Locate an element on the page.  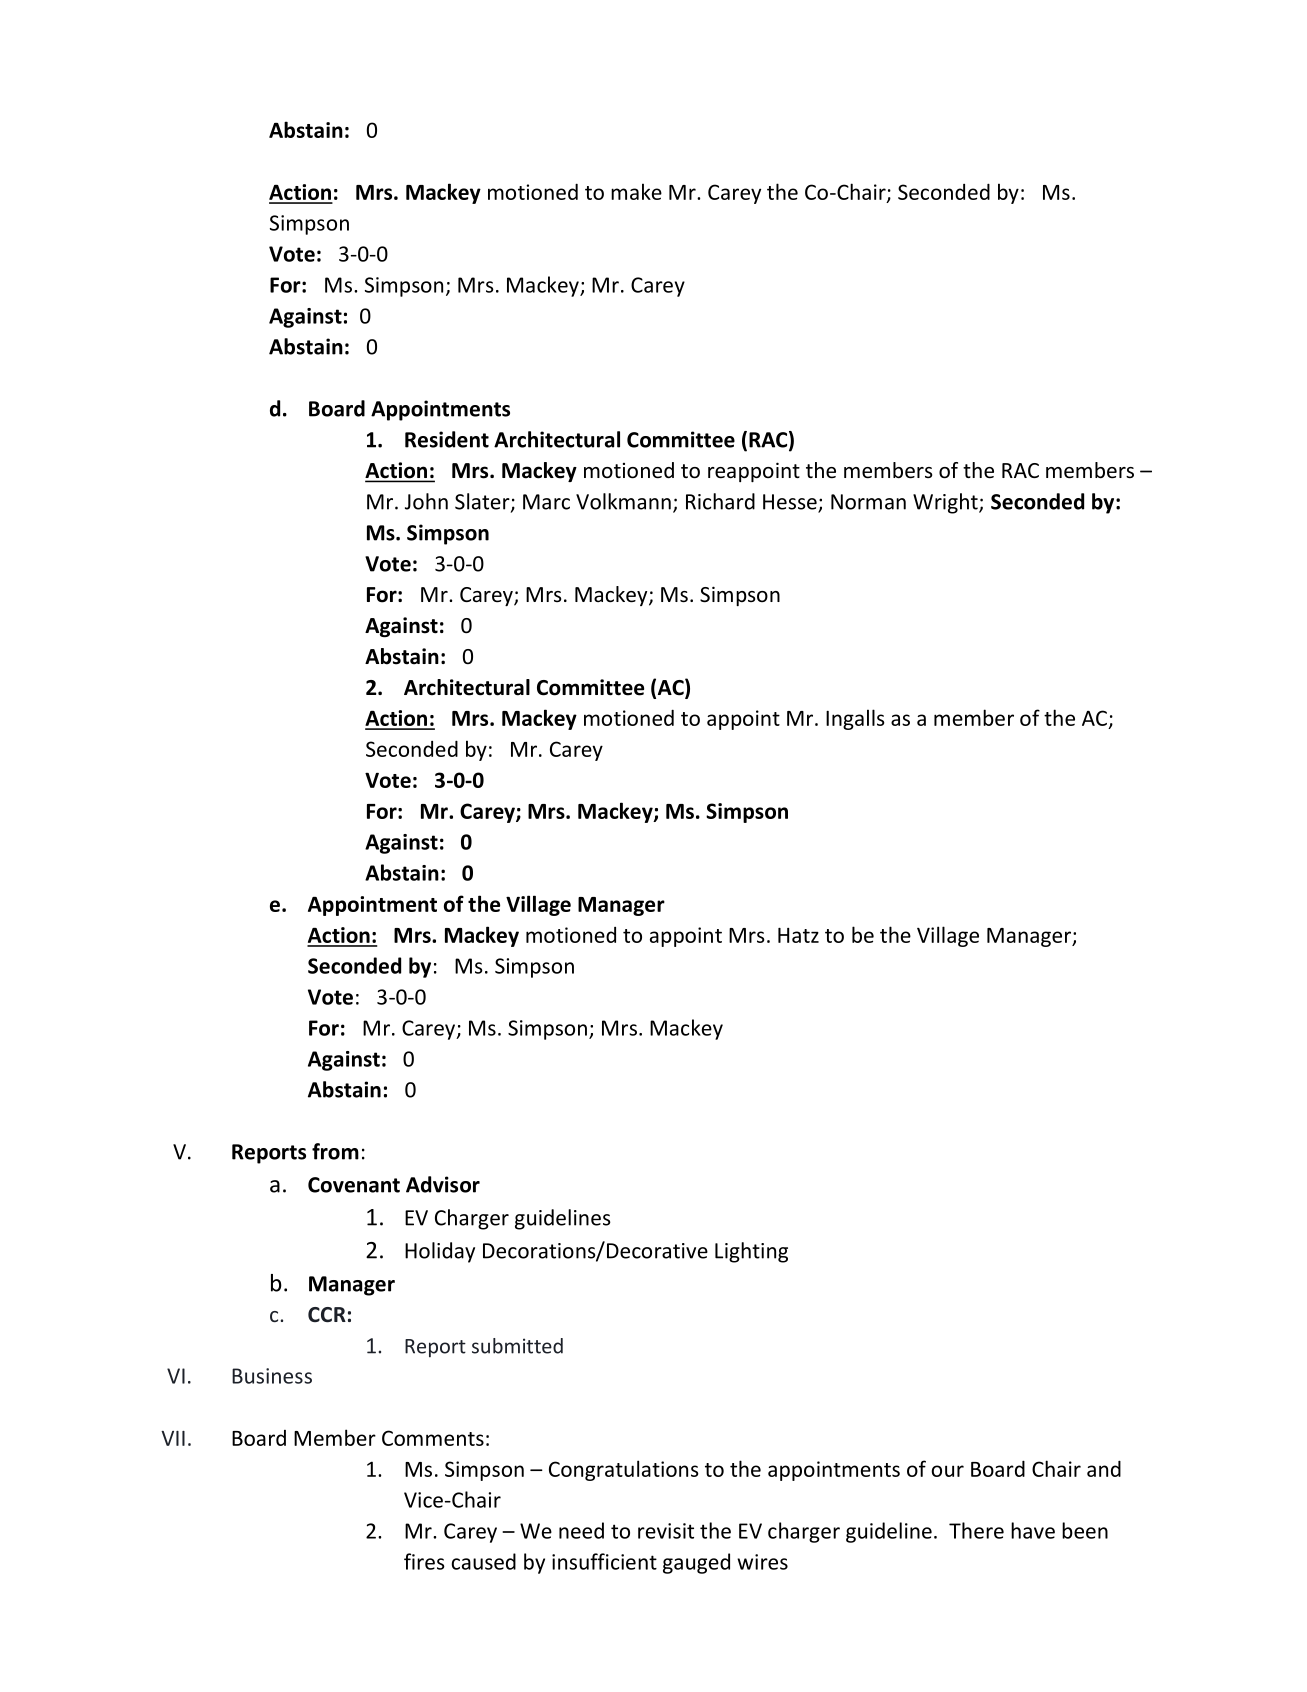
fires is located at coordinates (424, 1561).
